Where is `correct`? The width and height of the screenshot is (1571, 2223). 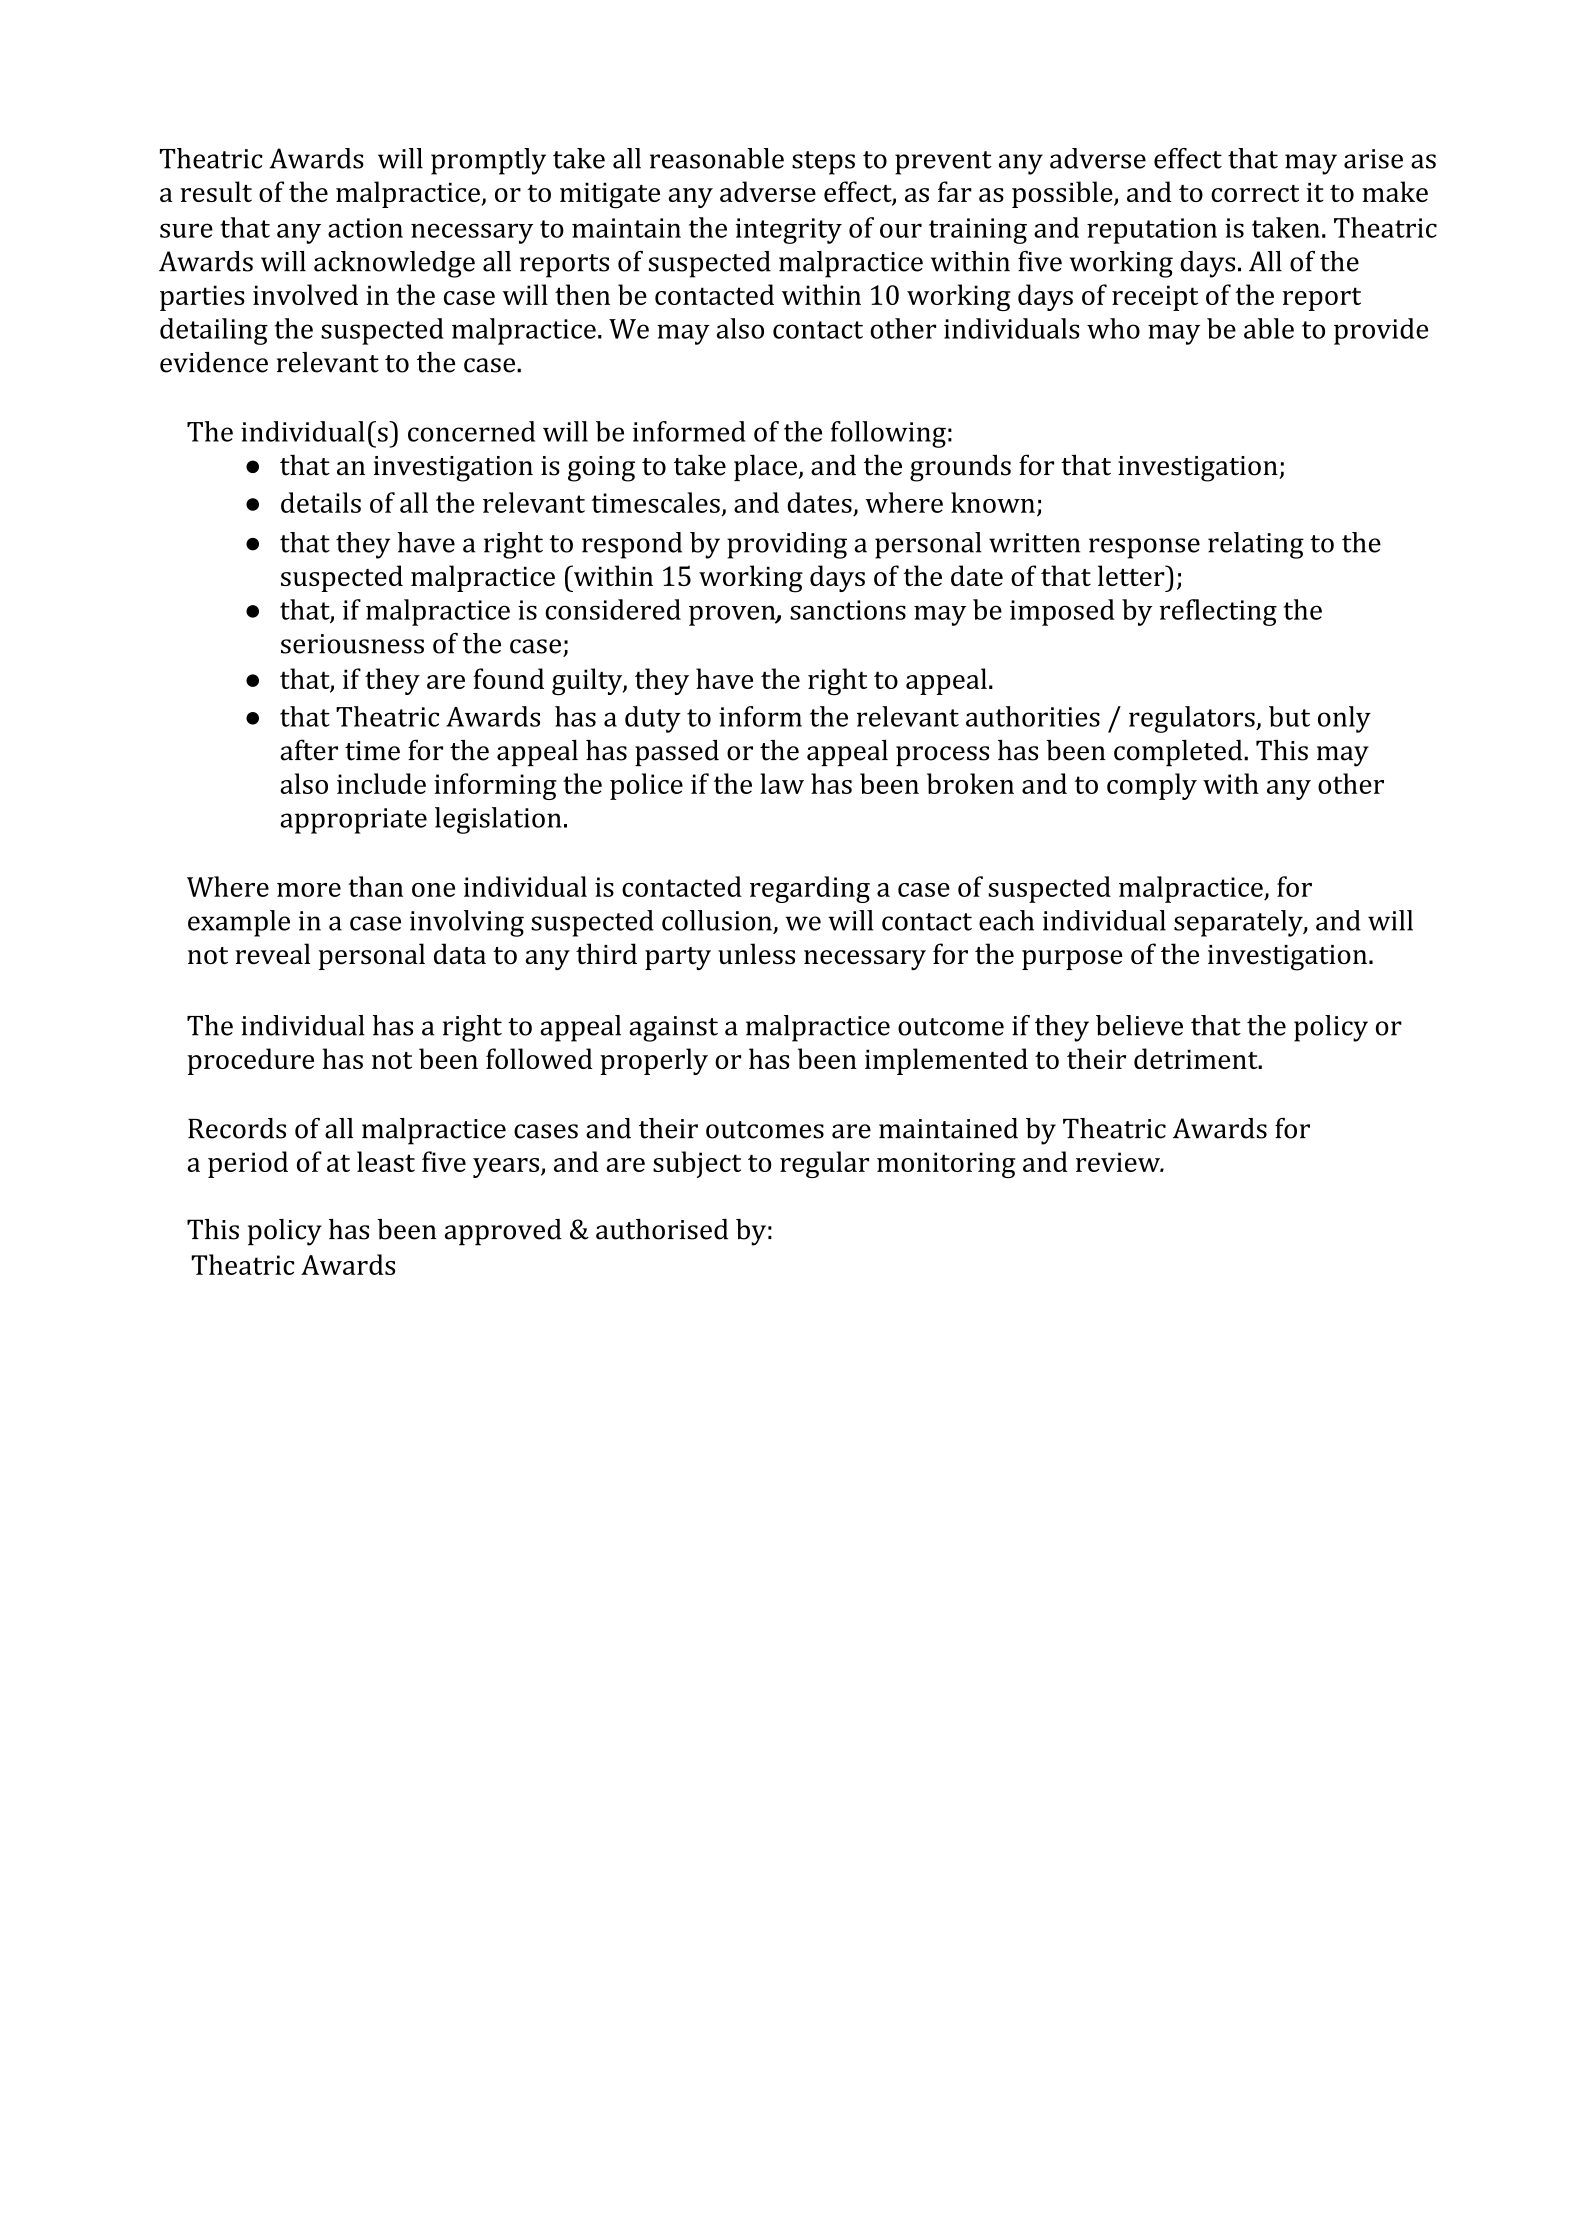 correct is located at coordinates (1255, 193).
